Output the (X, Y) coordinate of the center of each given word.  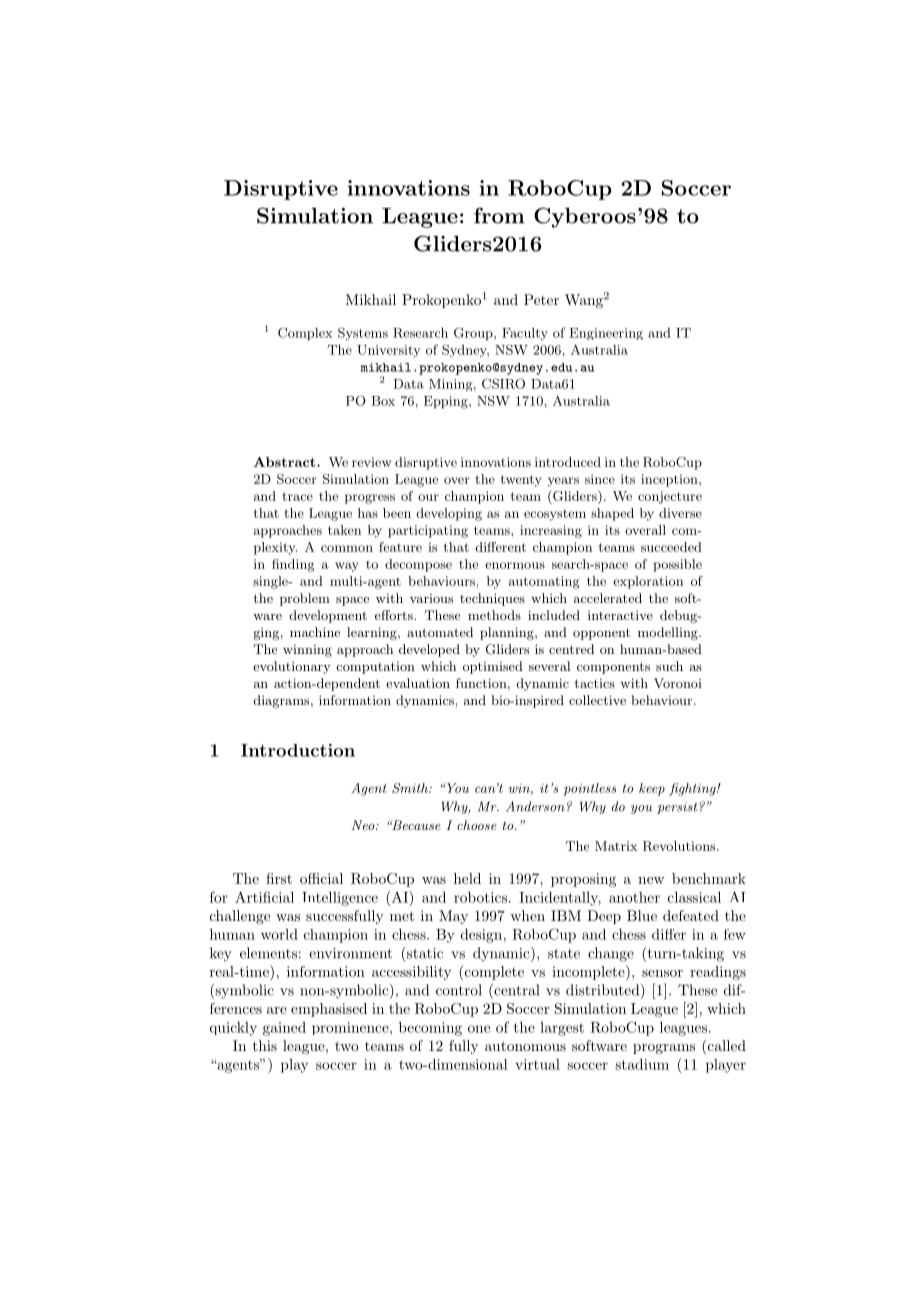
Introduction (298, 750)
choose (477, 825)
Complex (305, 333)
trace (297, 496)
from (499, 215)
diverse (680, 513)
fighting (693, 789)
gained (284, 1029)
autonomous (525, 1046)
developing (449, 514)
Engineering (606, 334)
